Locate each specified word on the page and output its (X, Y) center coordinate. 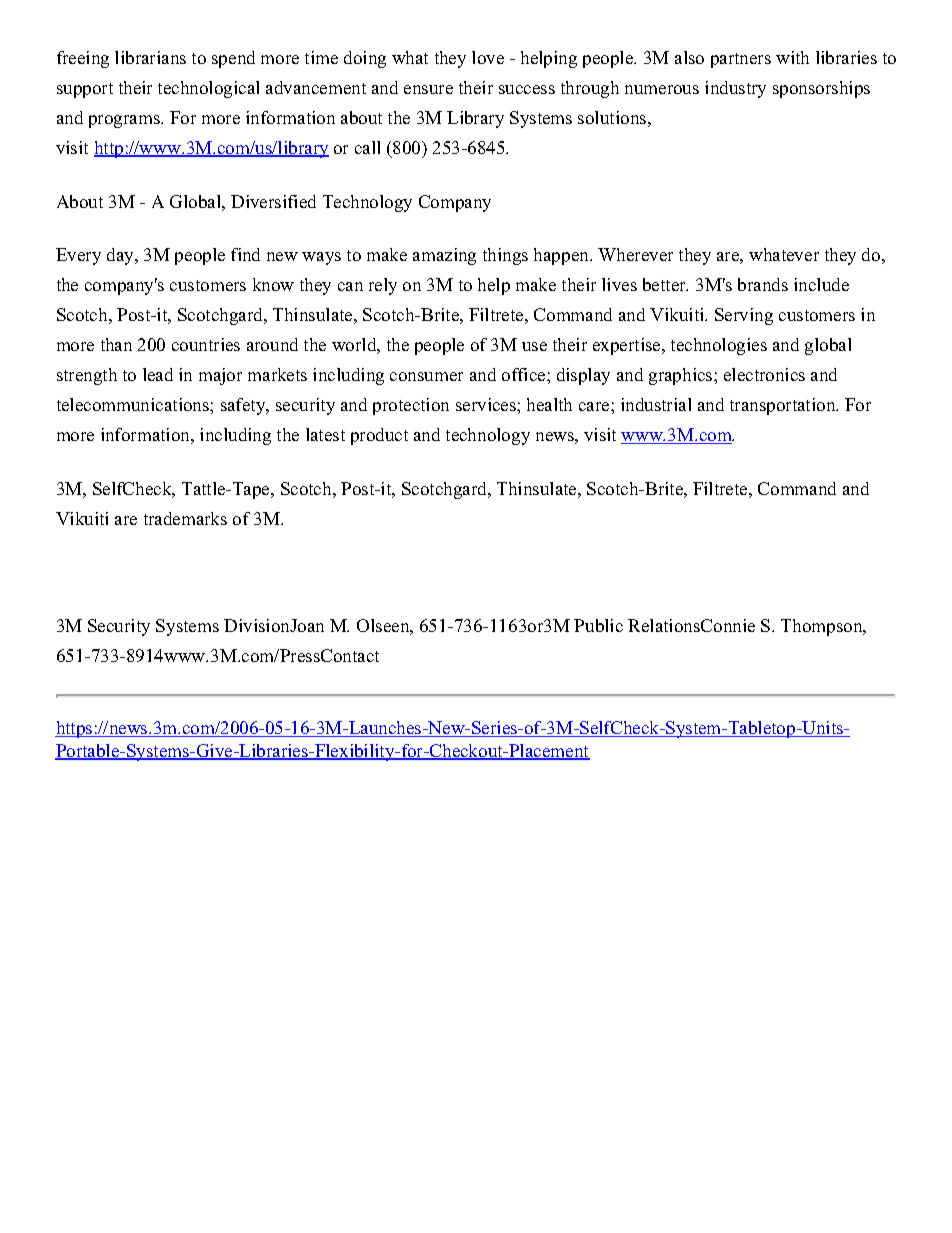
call (367, 147)
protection (411, 406)
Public (598, 625)
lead (158, 374)
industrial (656, 404)
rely (383, 286)
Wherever (635, 254)
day (121, 256)
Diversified (273, 201)
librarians (150, 57)
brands (763, 284)
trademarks (185, 518)
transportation (784, 406)
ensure (428, 89)
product (379, 436)
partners (741, 60)
